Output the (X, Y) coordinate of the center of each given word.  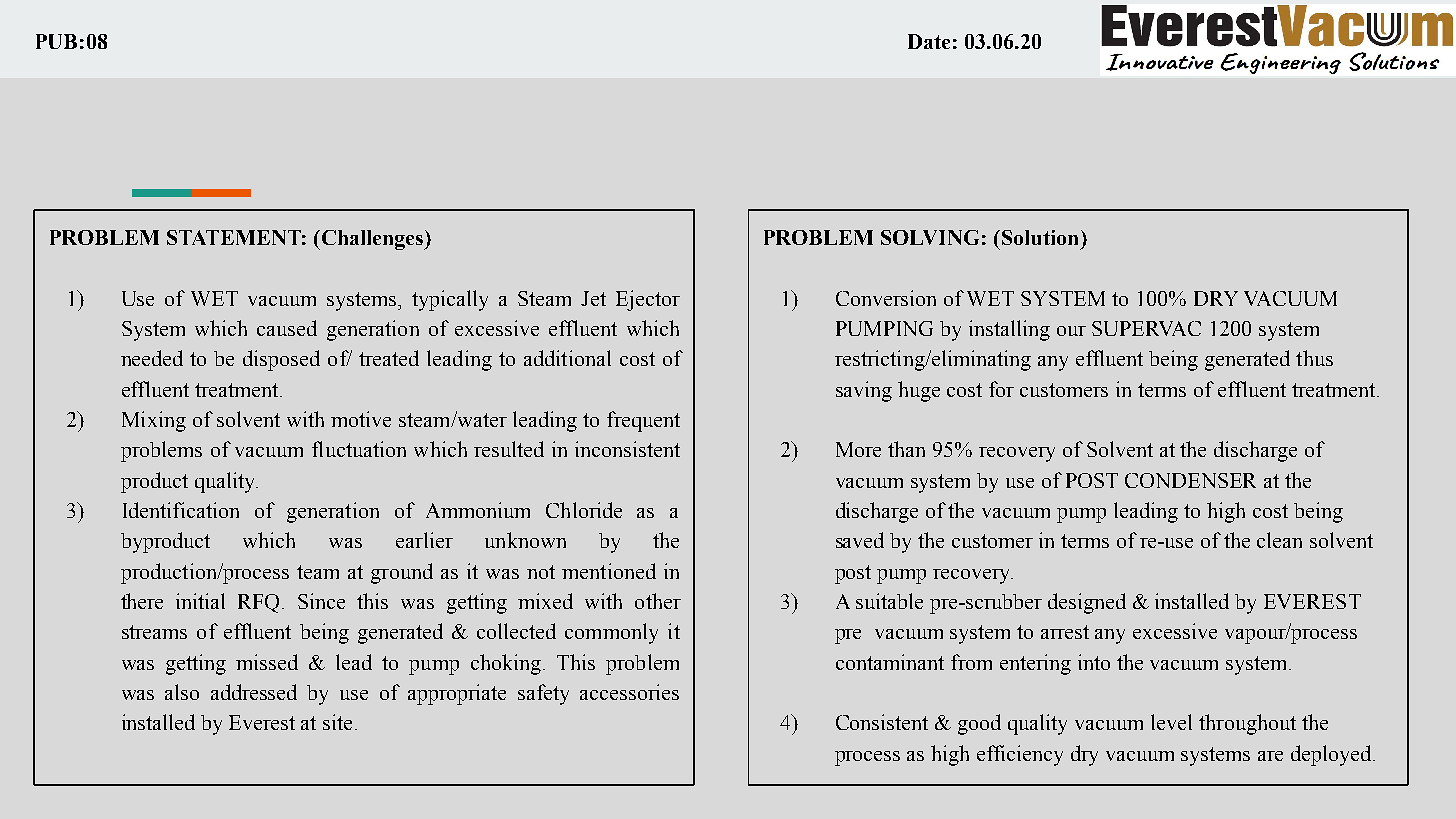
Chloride (584, 510)
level (1171, 722)
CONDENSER (1190, 480)
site (339, 722)
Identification (181, 510)
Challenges (372, 240)
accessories (629, 692)
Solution (1040, 237)
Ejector (648, 300)
